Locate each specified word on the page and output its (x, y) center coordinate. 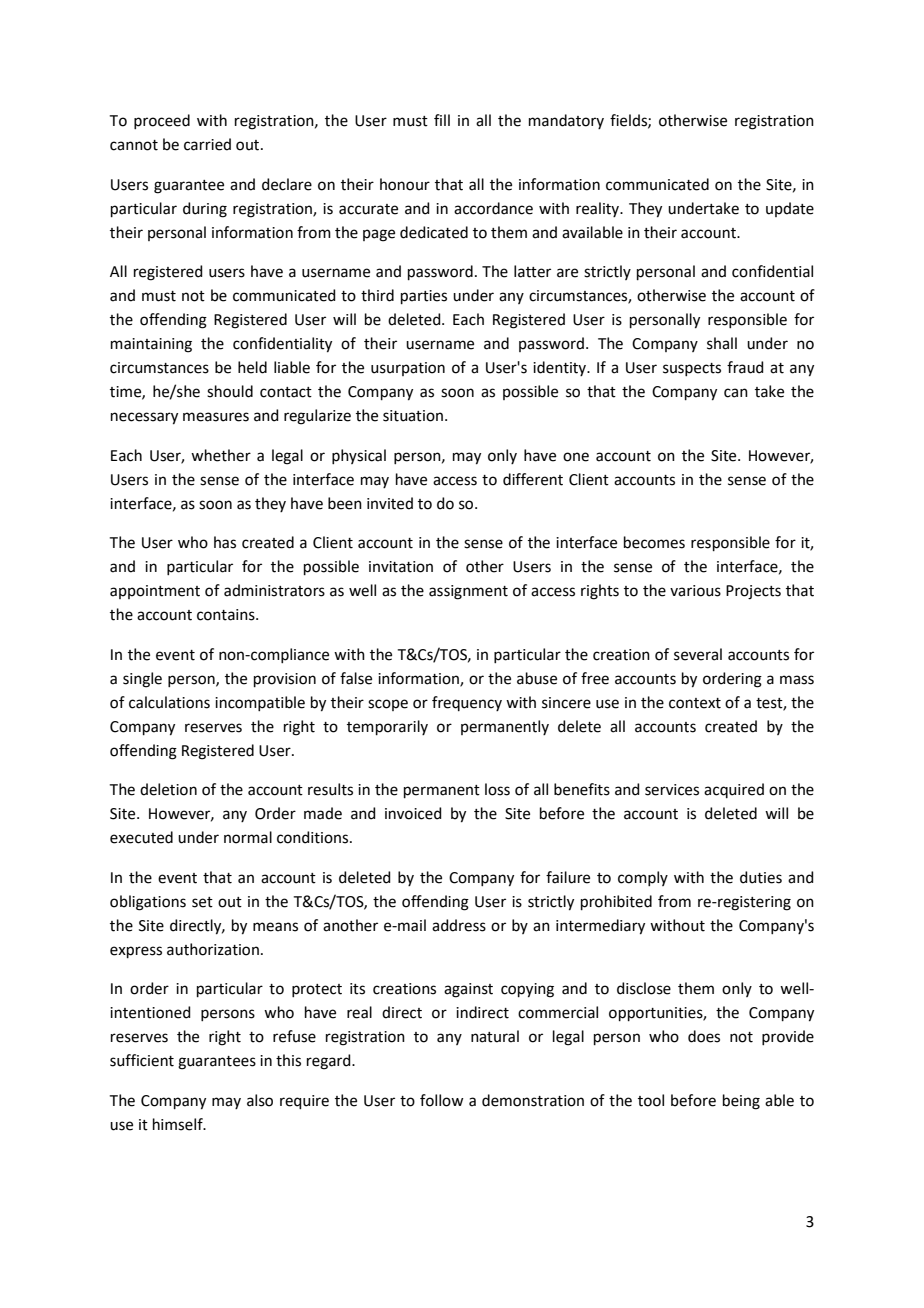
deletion (168, 789)
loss (497, 789)
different (533, 479)
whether (221, 455)
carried (207, 144)
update (790, 209)
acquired (734, 790)
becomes (654, 542)
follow (441, 1100)
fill (442, 120)
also (260, 1100)
